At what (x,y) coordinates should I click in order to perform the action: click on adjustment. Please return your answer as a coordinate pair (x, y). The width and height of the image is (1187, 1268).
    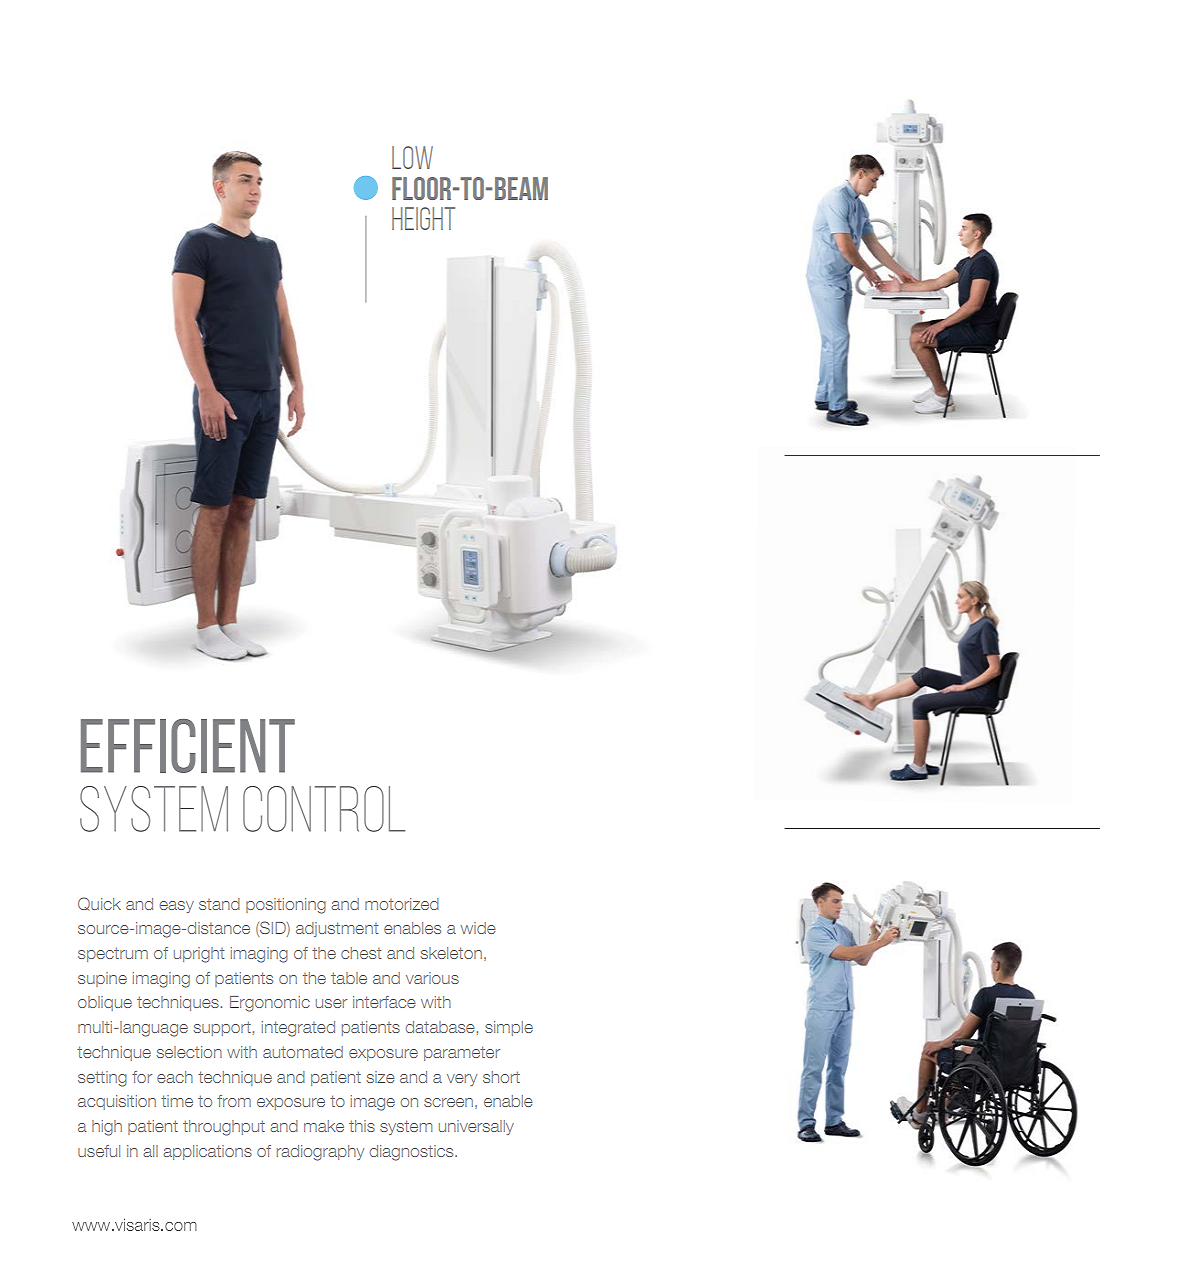
    Looking at the image, I should click on (337, 929).
